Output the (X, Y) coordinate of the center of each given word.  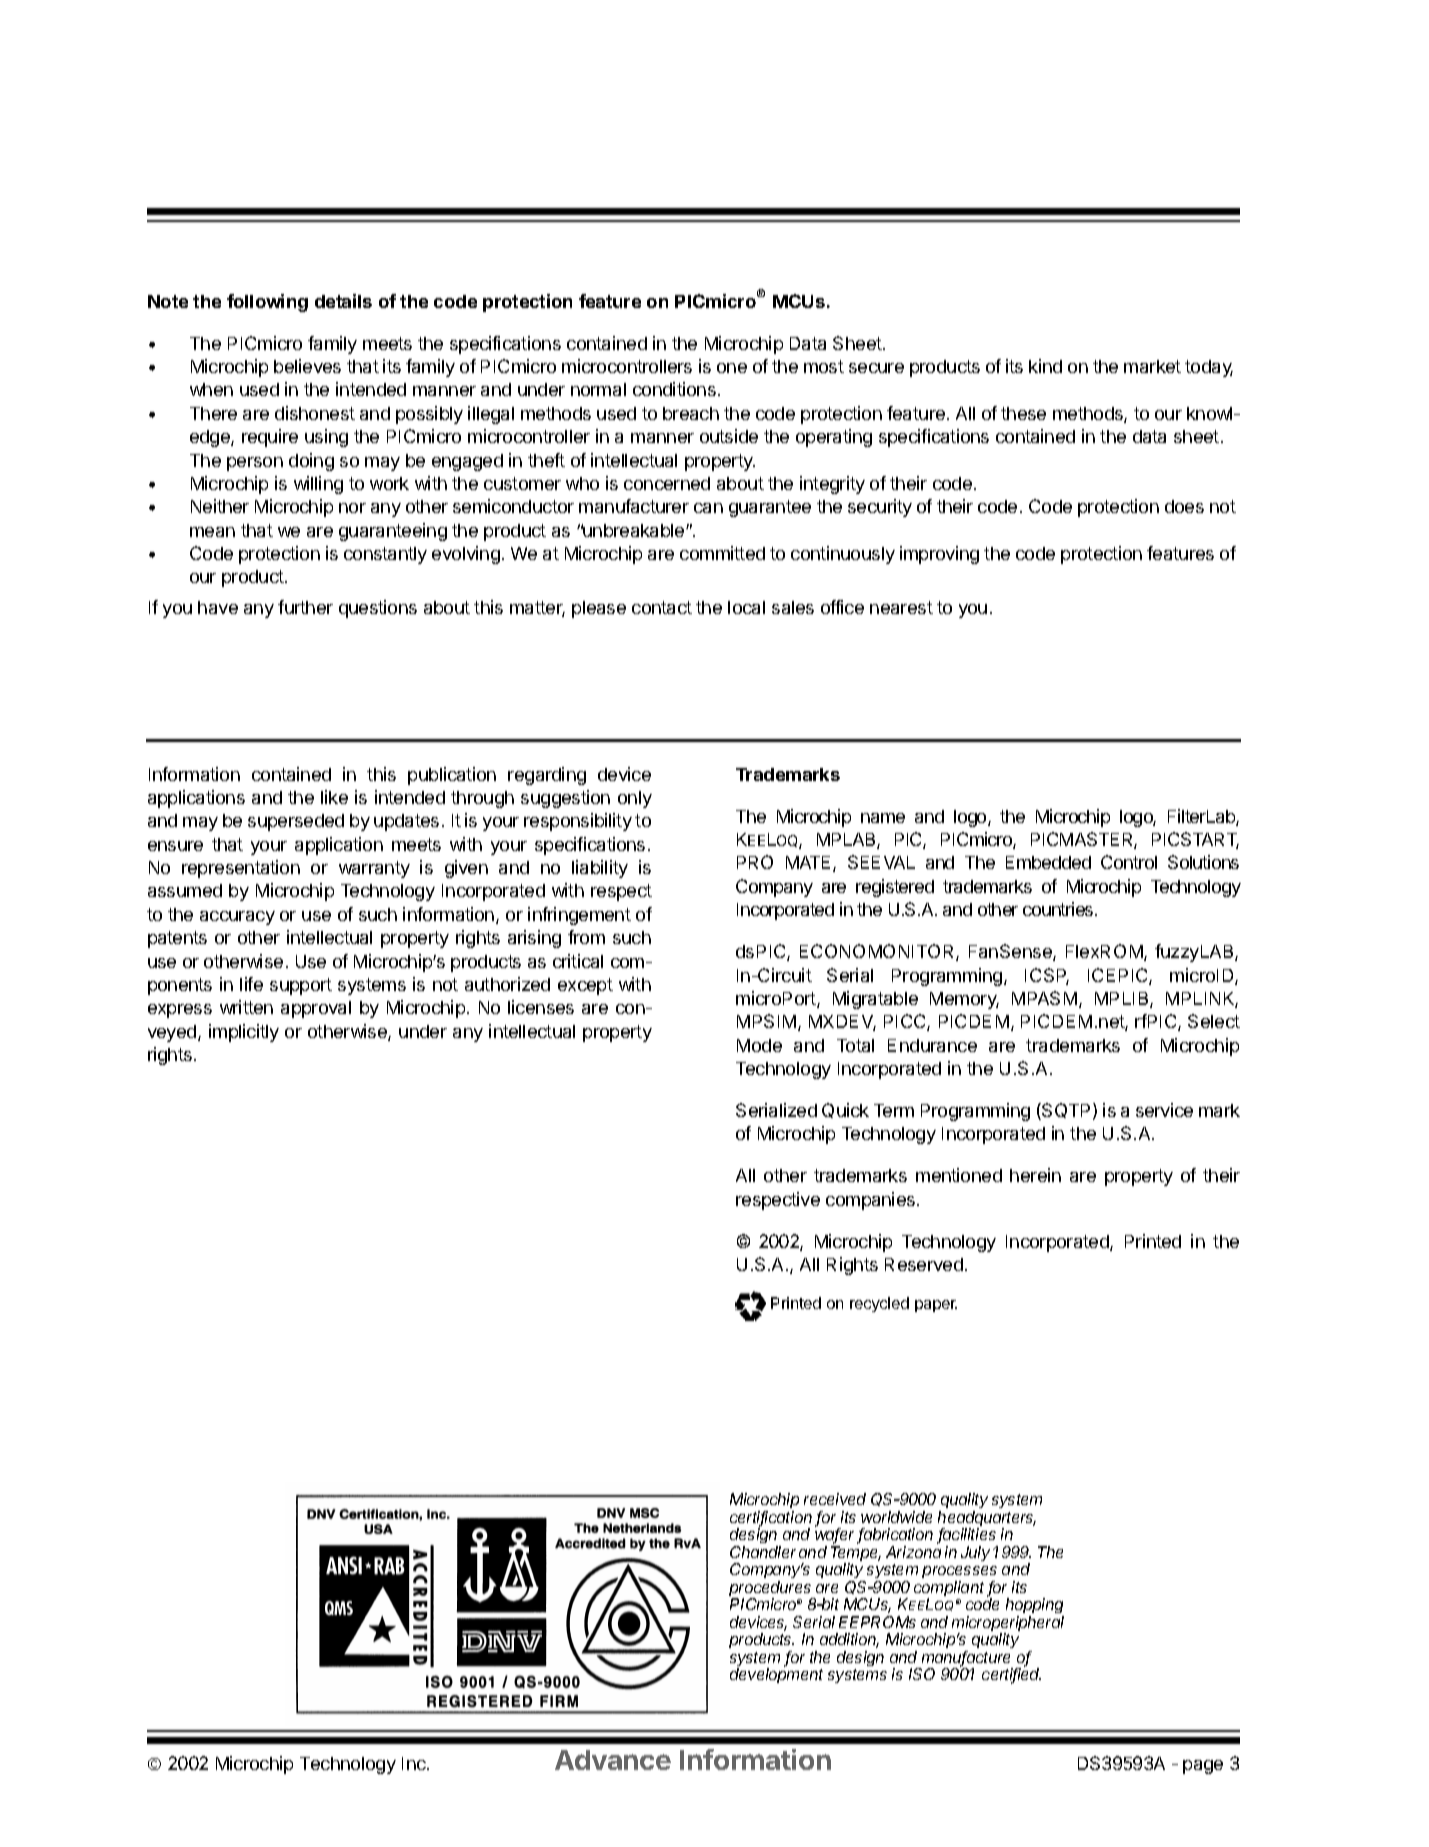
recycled (879, 1304)
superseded (296, 822)
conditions (674, 389)
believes (307, 366)
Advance (613, 1760)
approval (316, 1009)
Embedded (1048, 862)
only (635, 799)
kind (1045, 366)
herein (1035, 1175)
